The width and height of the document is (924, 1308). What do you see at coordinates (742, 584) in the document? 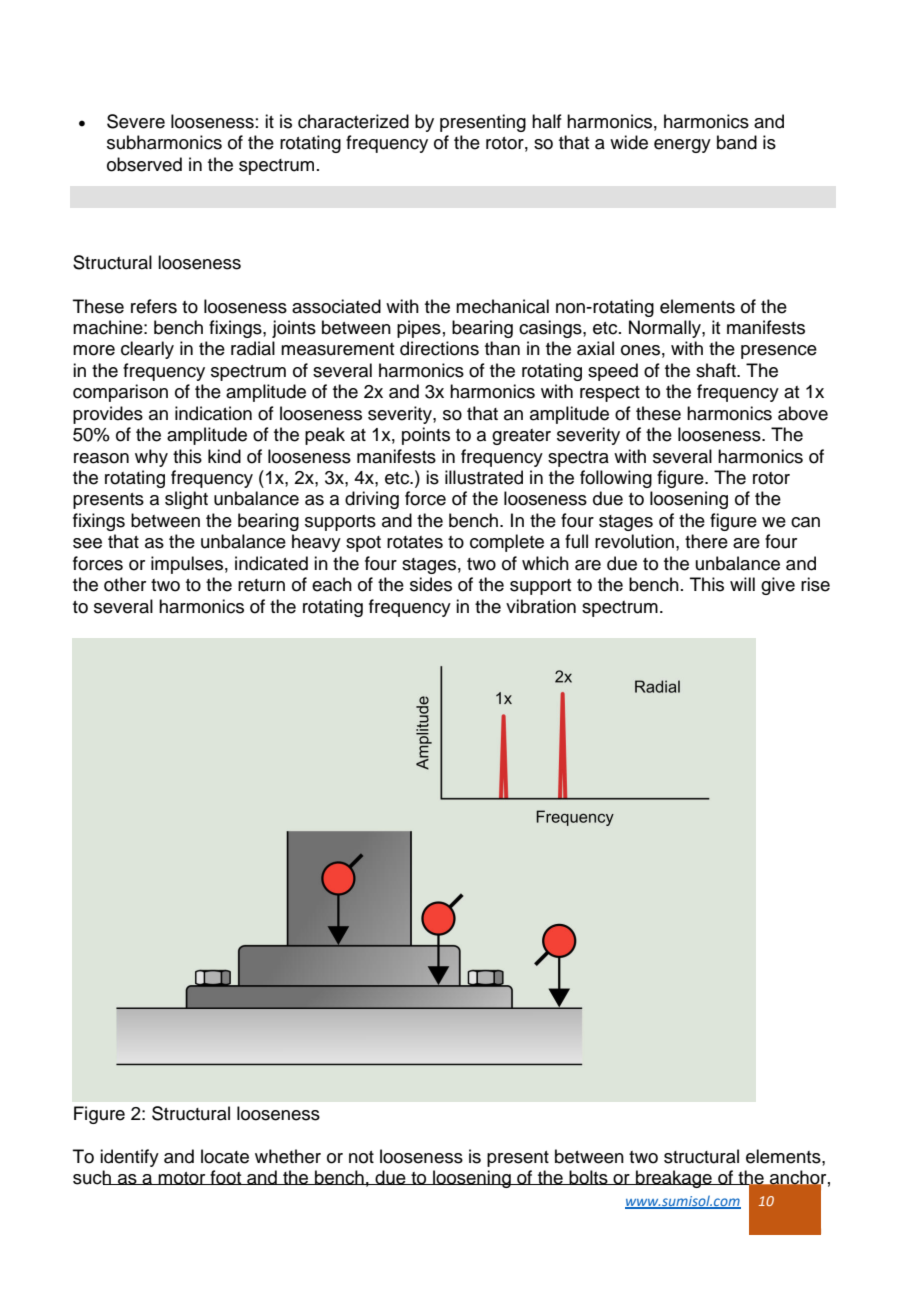
I see `will` at bounding box center [742, 584].
